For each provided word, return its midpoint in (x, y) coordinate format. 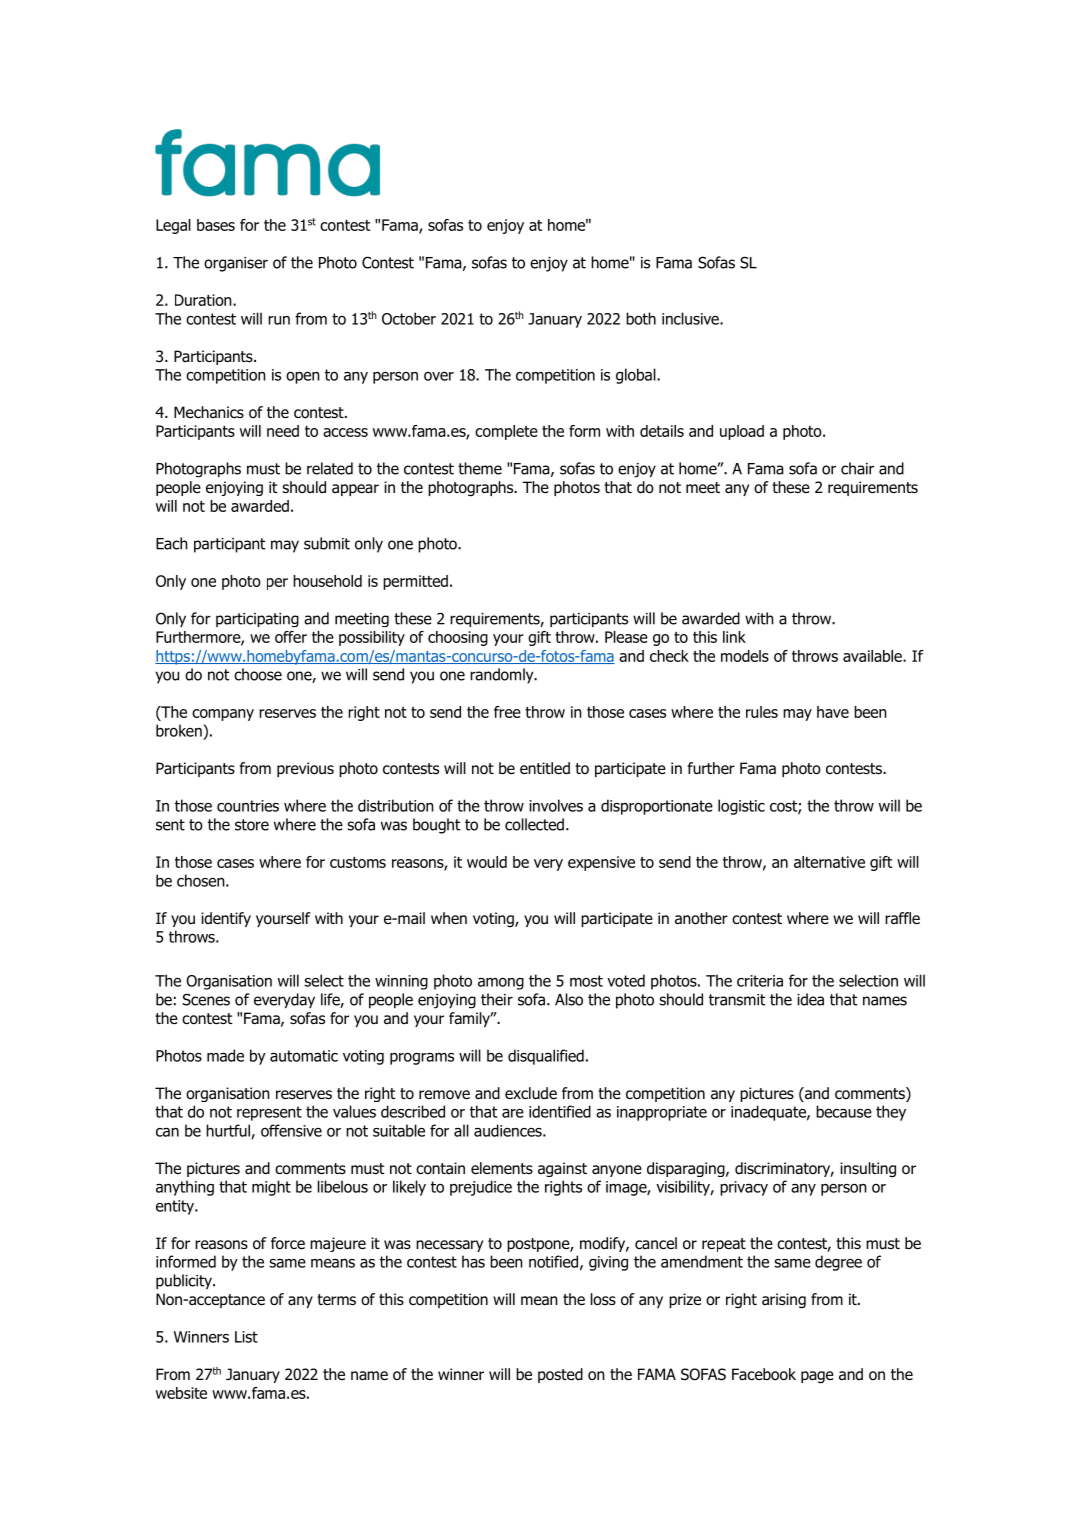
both (641, 318)
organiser (236, 264)
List (246, 1337)
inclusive (691, 318)
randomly (503, 676)
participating (257, 620)
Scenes (206, 999)
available (873, 656)
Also (569, 999)
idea (810, 999)
